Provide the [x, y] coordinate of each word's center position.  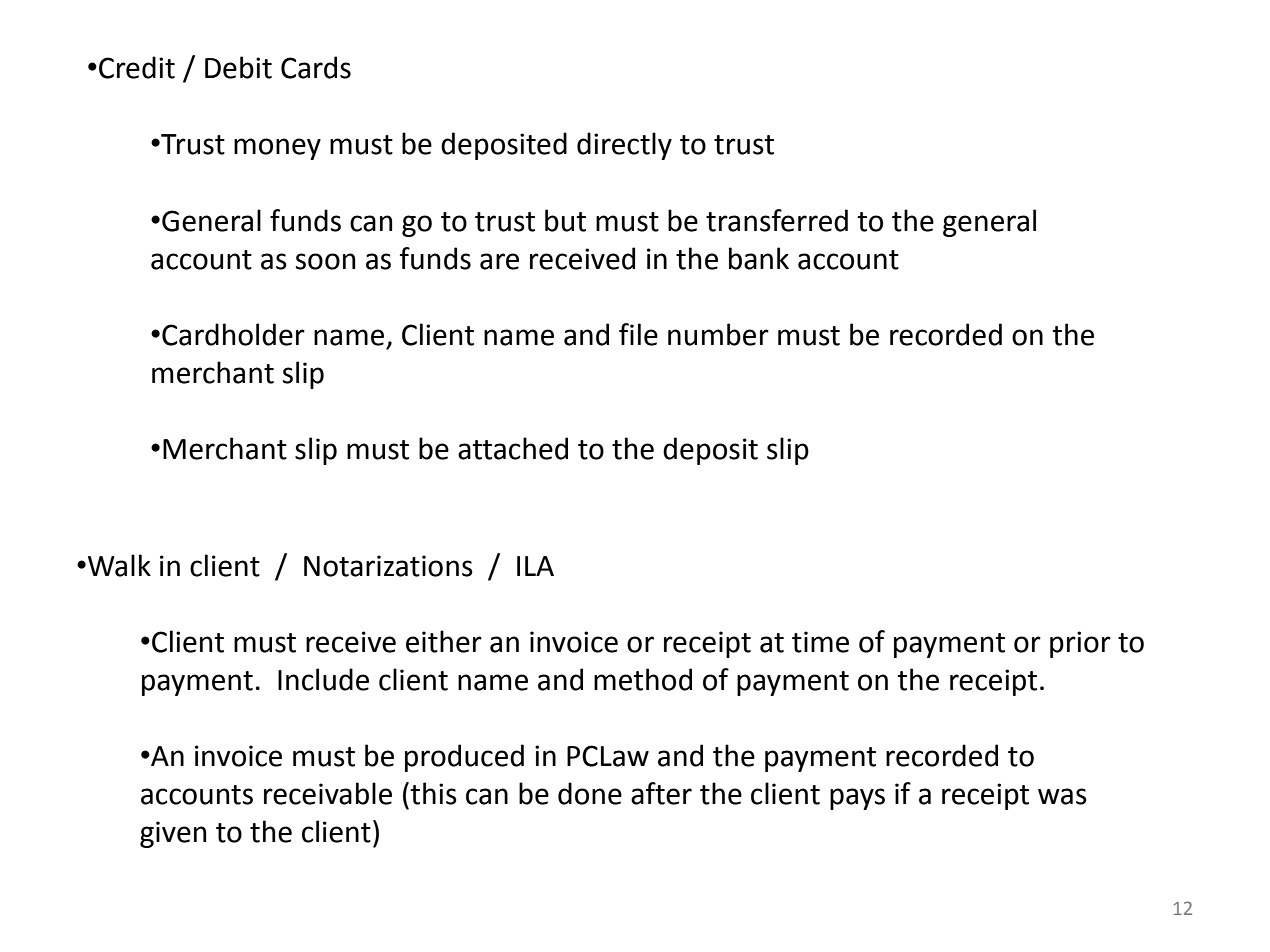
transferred [777, 220]
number [718, 334]
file [638, 334]
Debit [238, 67]
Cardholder [233, 334]
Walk [119, 565]
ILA [535, 566]
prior [1080, 644]
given [173, 834]
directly [624, 146]
